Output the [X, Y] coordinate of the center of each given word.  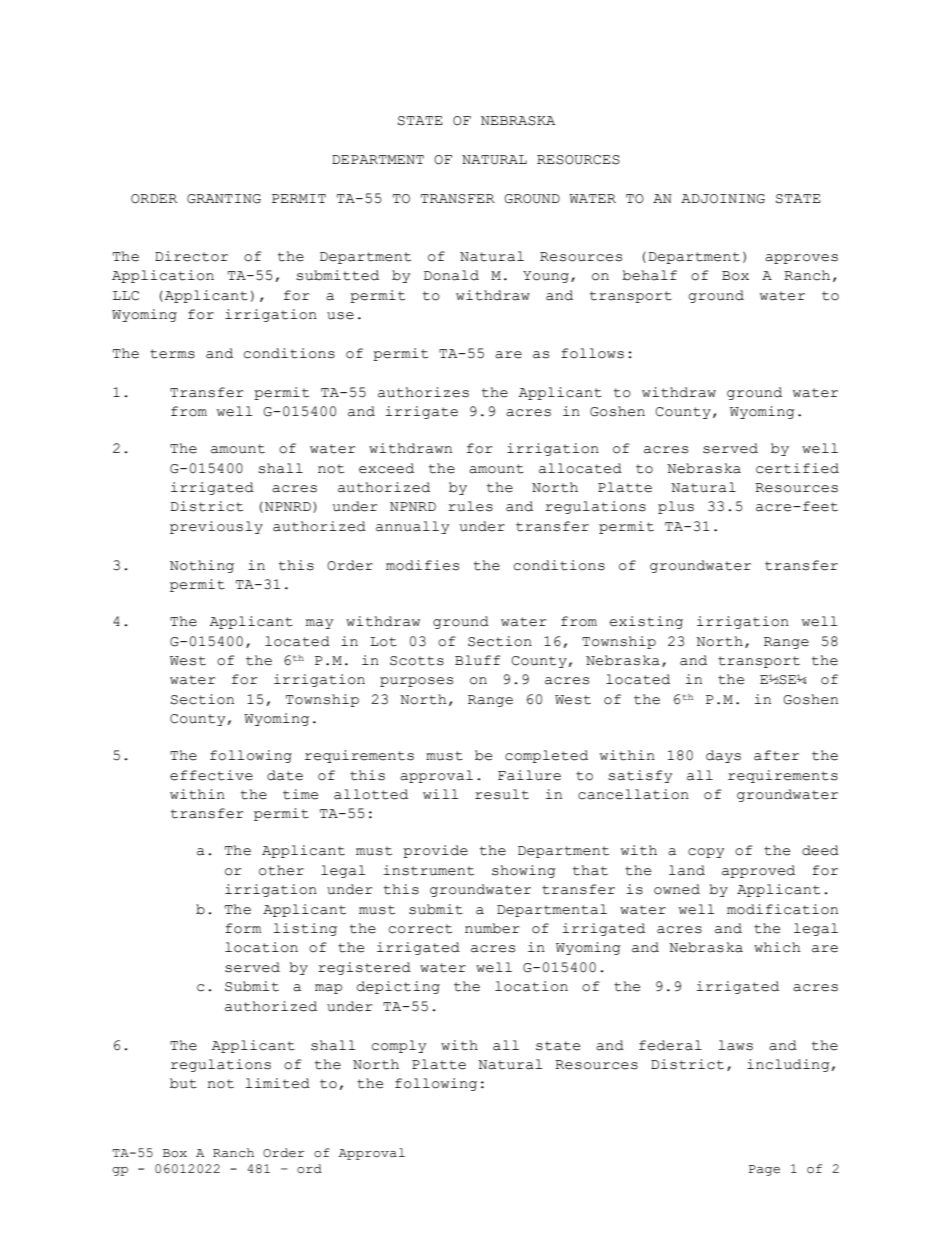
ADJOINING [723, 199]
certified [797, 468]
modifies [422, 565]
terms [172, 354]
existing [646, 622]
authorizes [423, 392]
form [243, 928]
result [502, 794]
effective [211, 775]
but [183, 1083]
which [777, 947]
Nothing [202, 566]
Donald [451, 275]
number [492, 928]
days [723, 756]
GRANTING [224, 199]
